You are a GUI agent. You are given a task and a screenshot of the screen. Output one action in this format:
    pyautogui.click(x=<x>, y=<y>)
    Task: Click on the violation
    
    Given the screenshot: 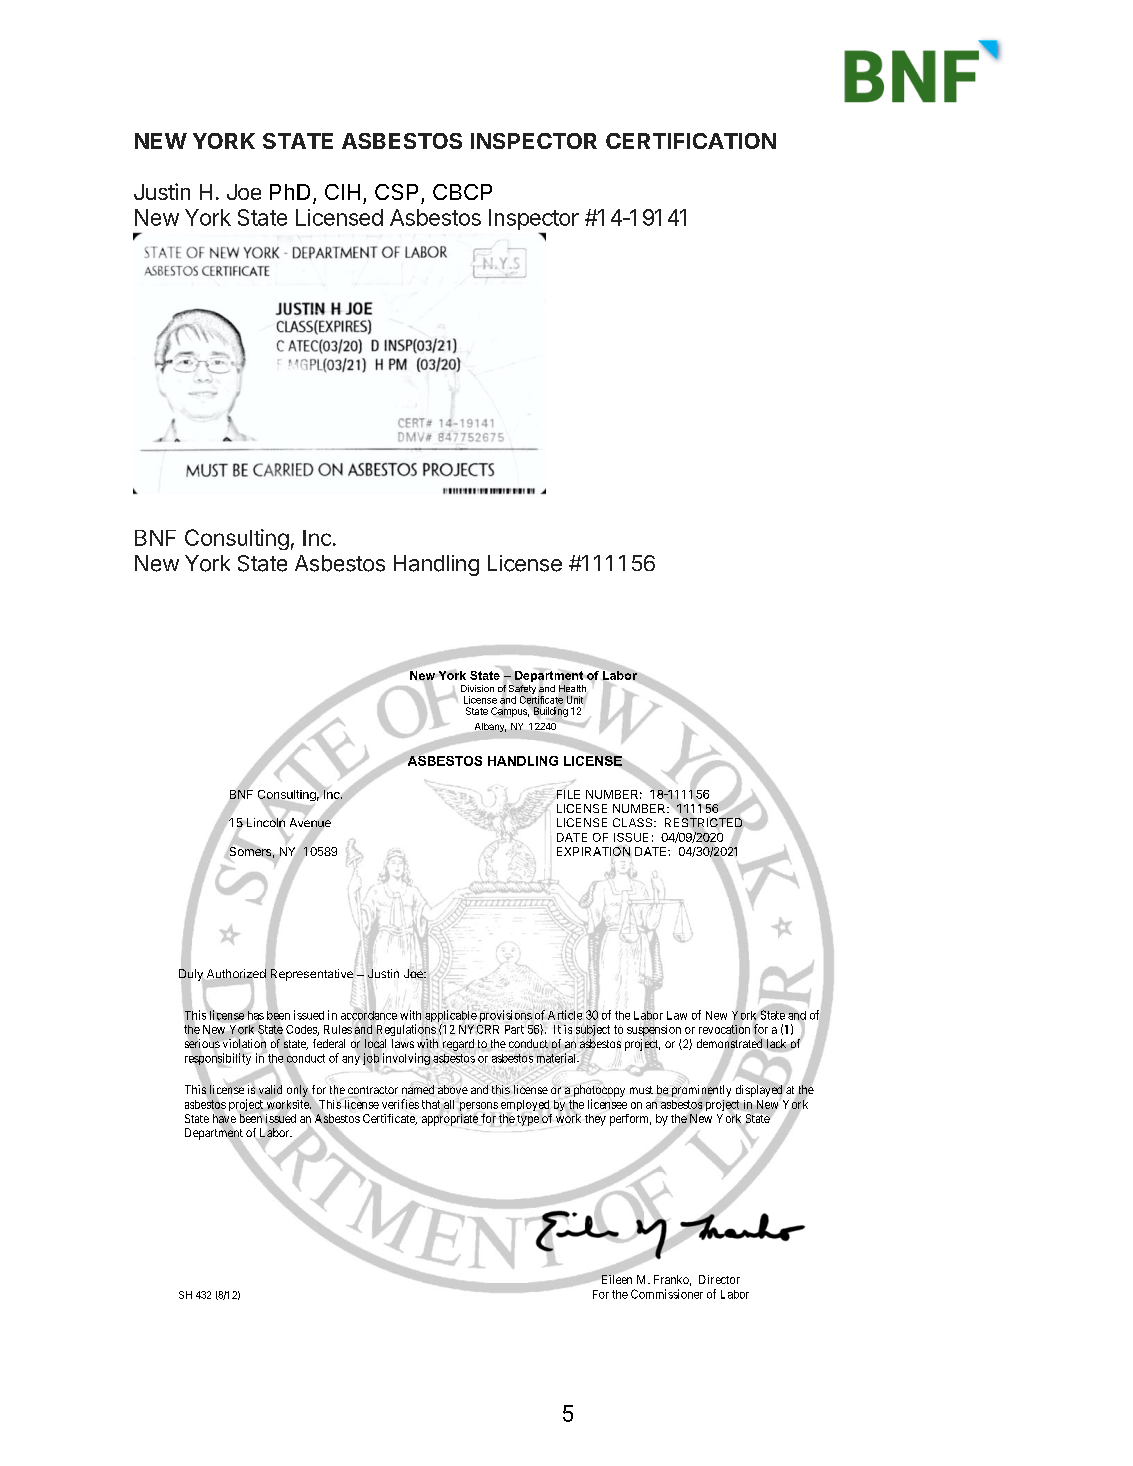 What is the action you would take?
    pyautogui.click(x=244, y=1043)
